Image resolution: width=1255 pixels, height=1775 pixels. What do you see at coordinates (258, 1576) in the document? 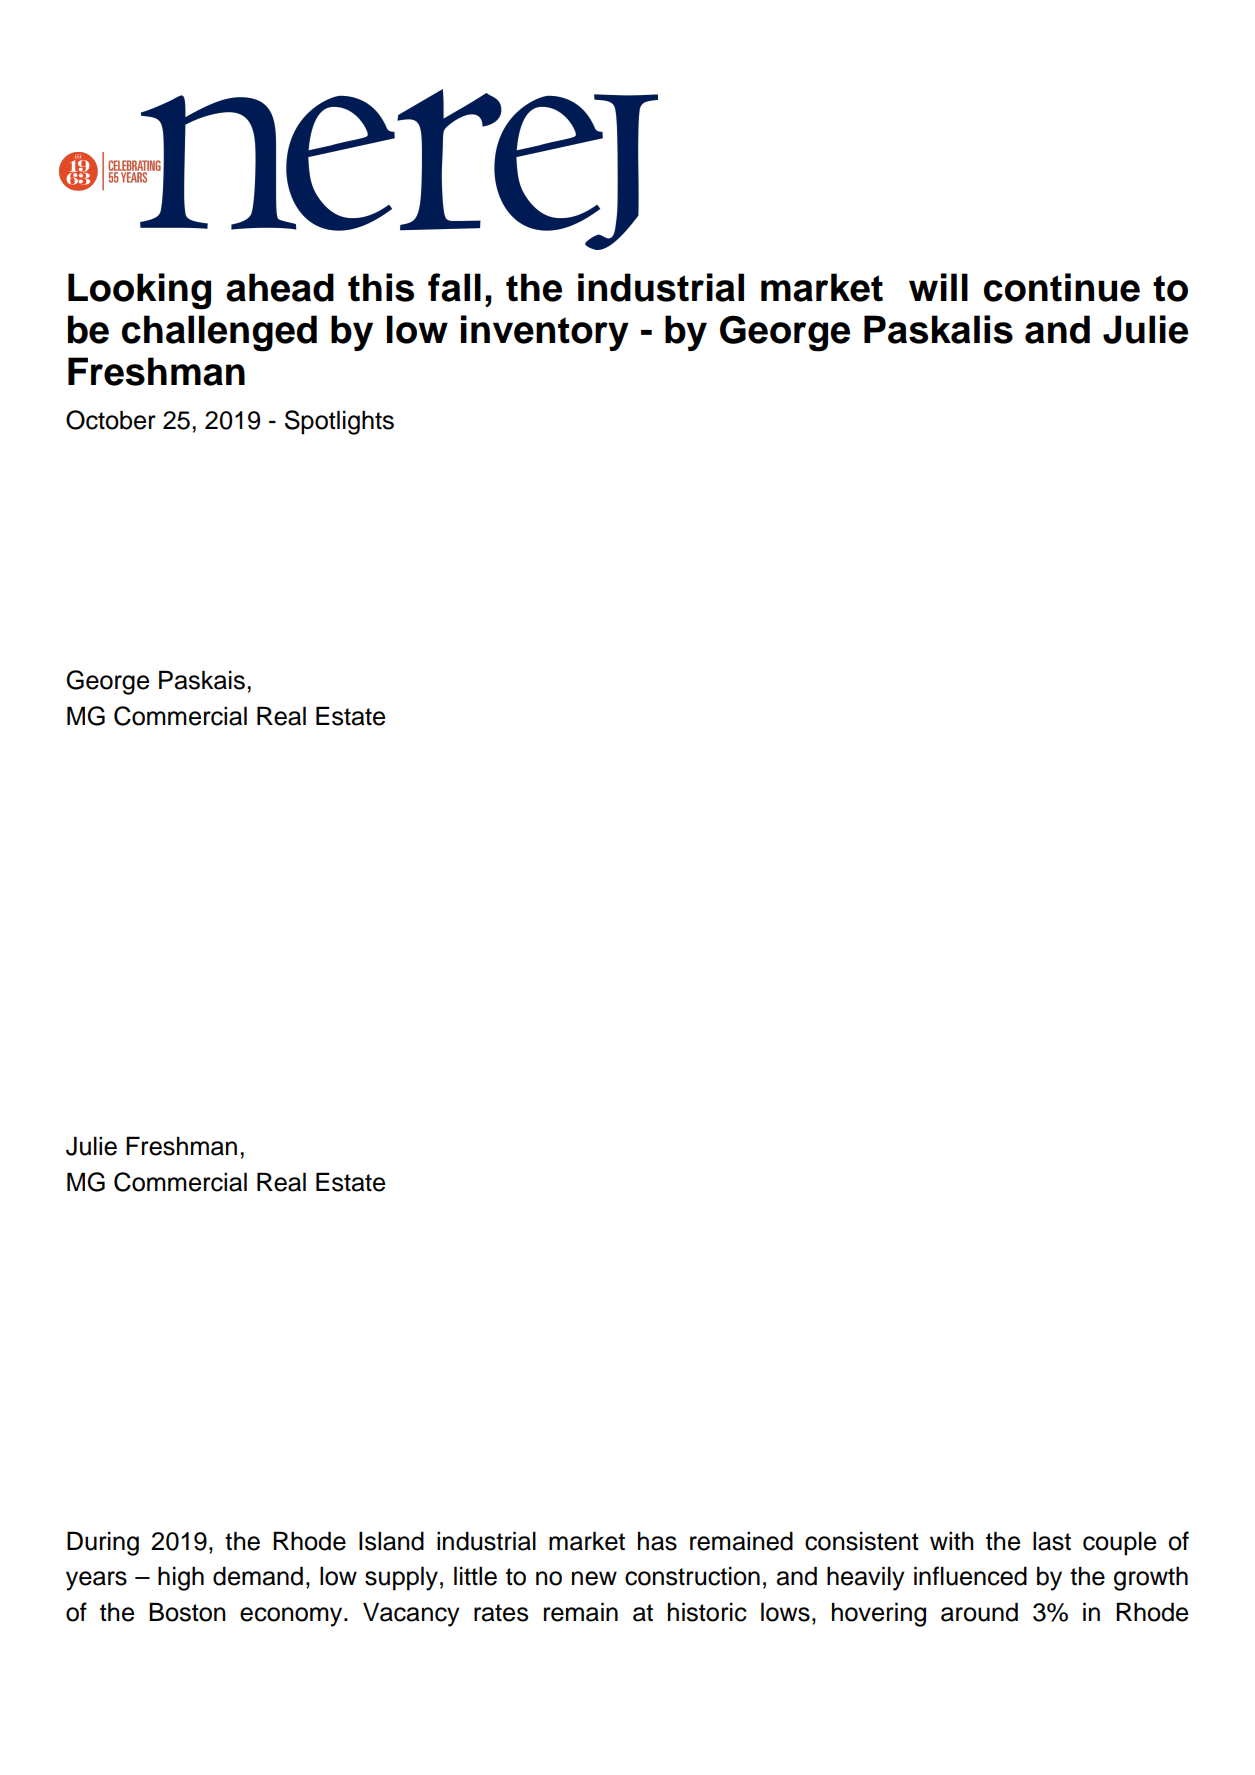
I see `demand` at bounding box center [258, 1576].
